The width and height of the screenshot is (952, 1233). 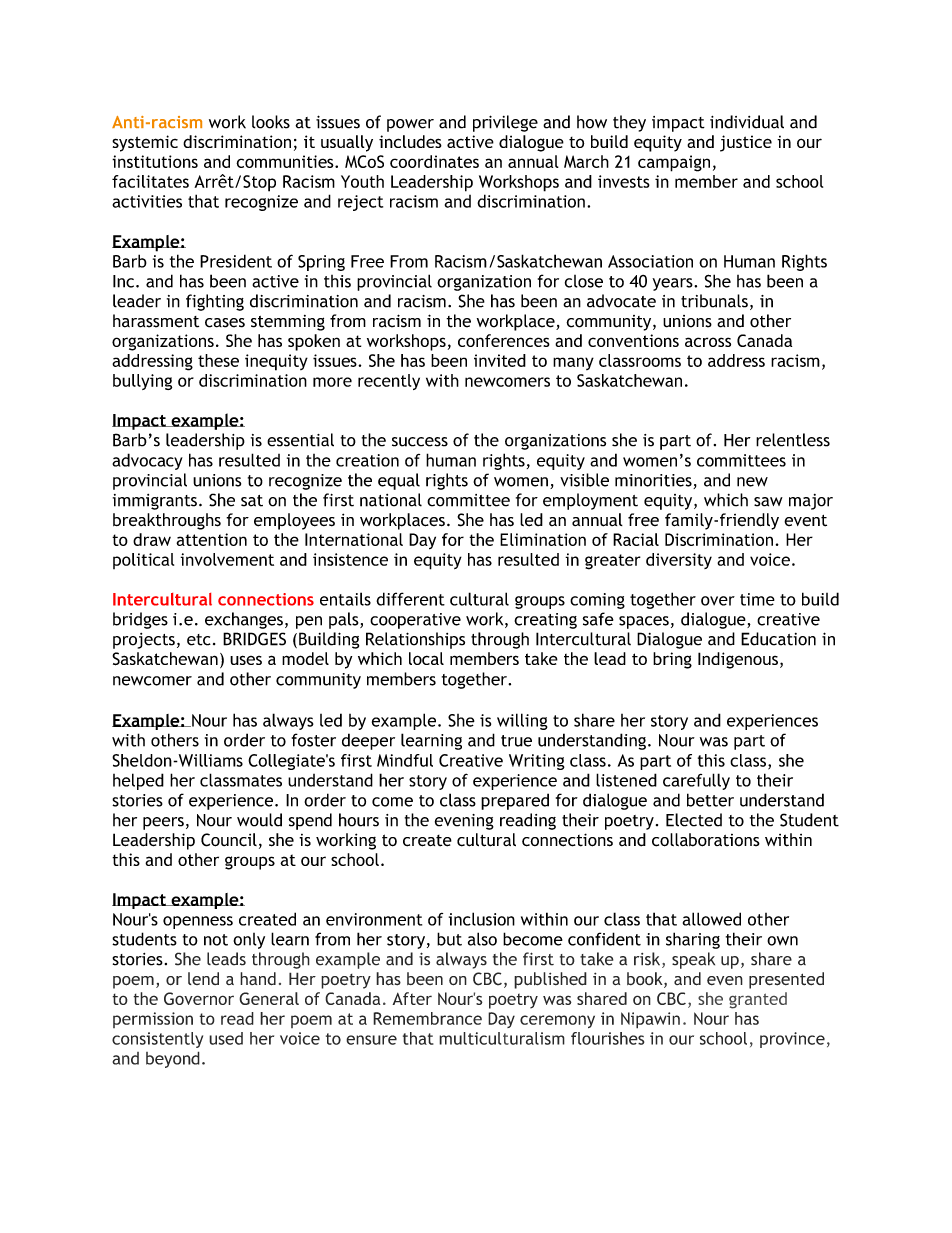 What do you see at coordinates (226, 1038) in the screenshot?
I see `used` at bounding box center [226, 1038].
